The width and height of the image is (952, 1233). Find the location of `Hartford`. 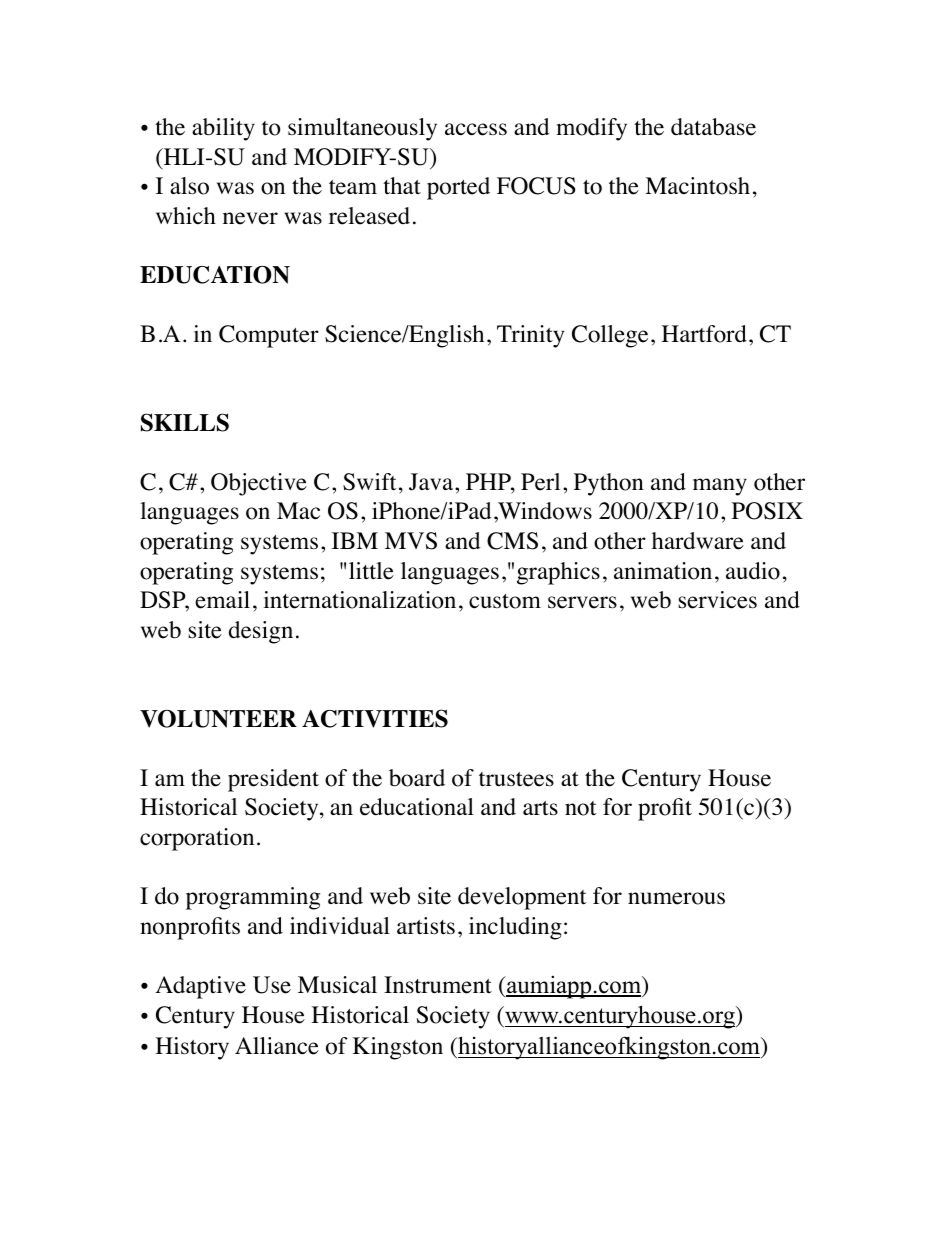

Hartford is located at coordinates (704, 334).
